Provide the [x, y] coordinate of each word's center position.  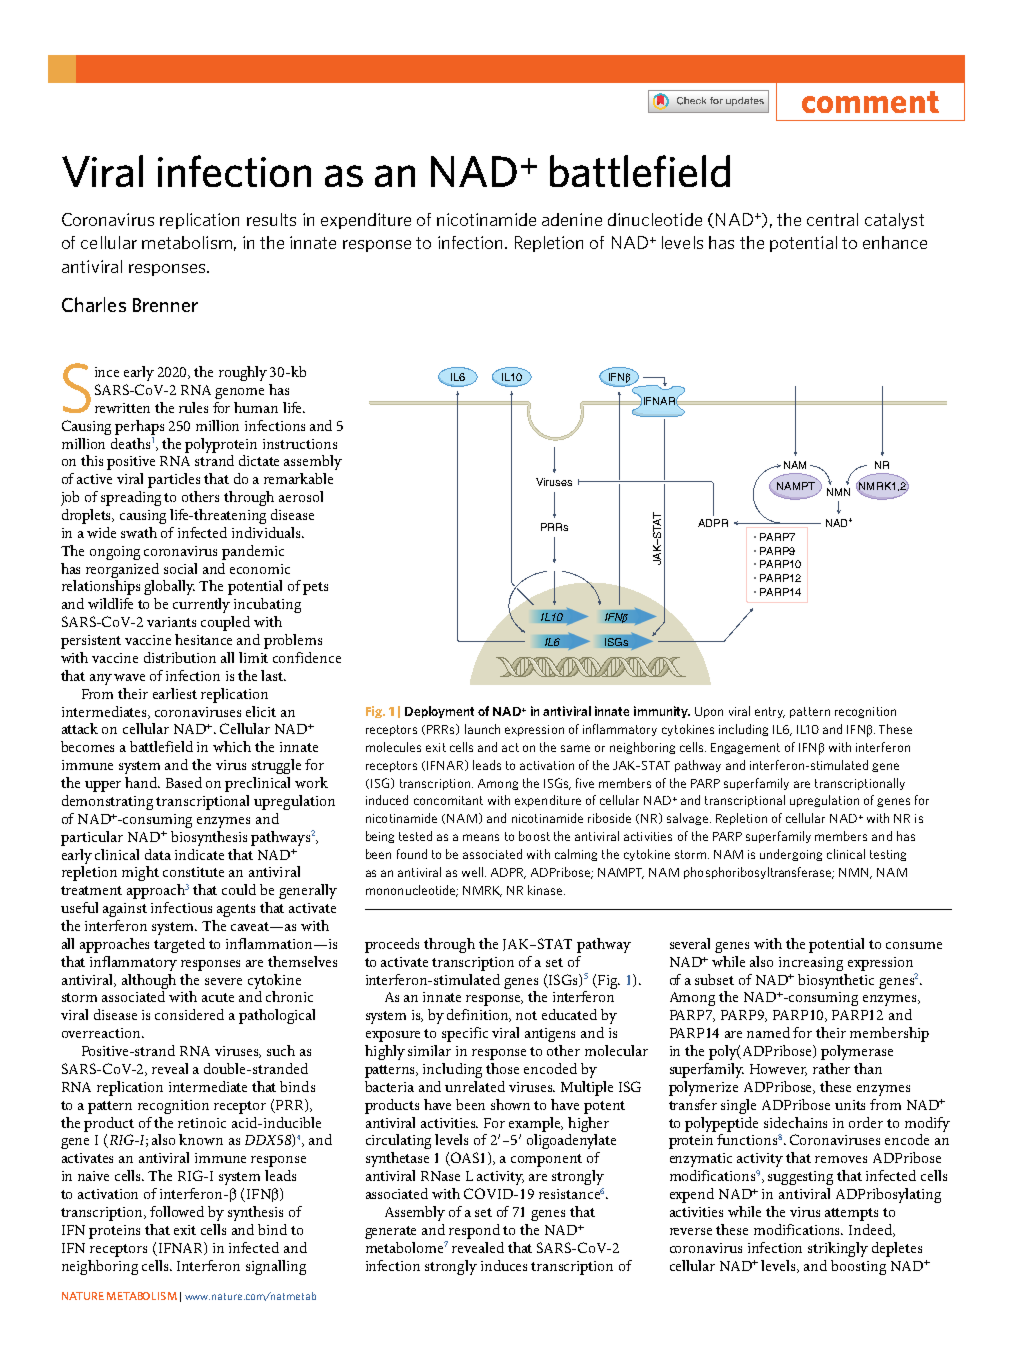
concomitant [448, 800]
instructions [300, 444]
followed [177, 1211]
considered [189, 1014]
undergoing [791, 855]
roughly [243, 373]
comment [870, 102]
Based [184, 782]
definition [479, 1015]
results [271, 219]
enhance [895, 242]
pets [315, 588]
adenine [572, 219]
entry [770, 712]
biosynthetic [836, 981]
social [180, 568]
